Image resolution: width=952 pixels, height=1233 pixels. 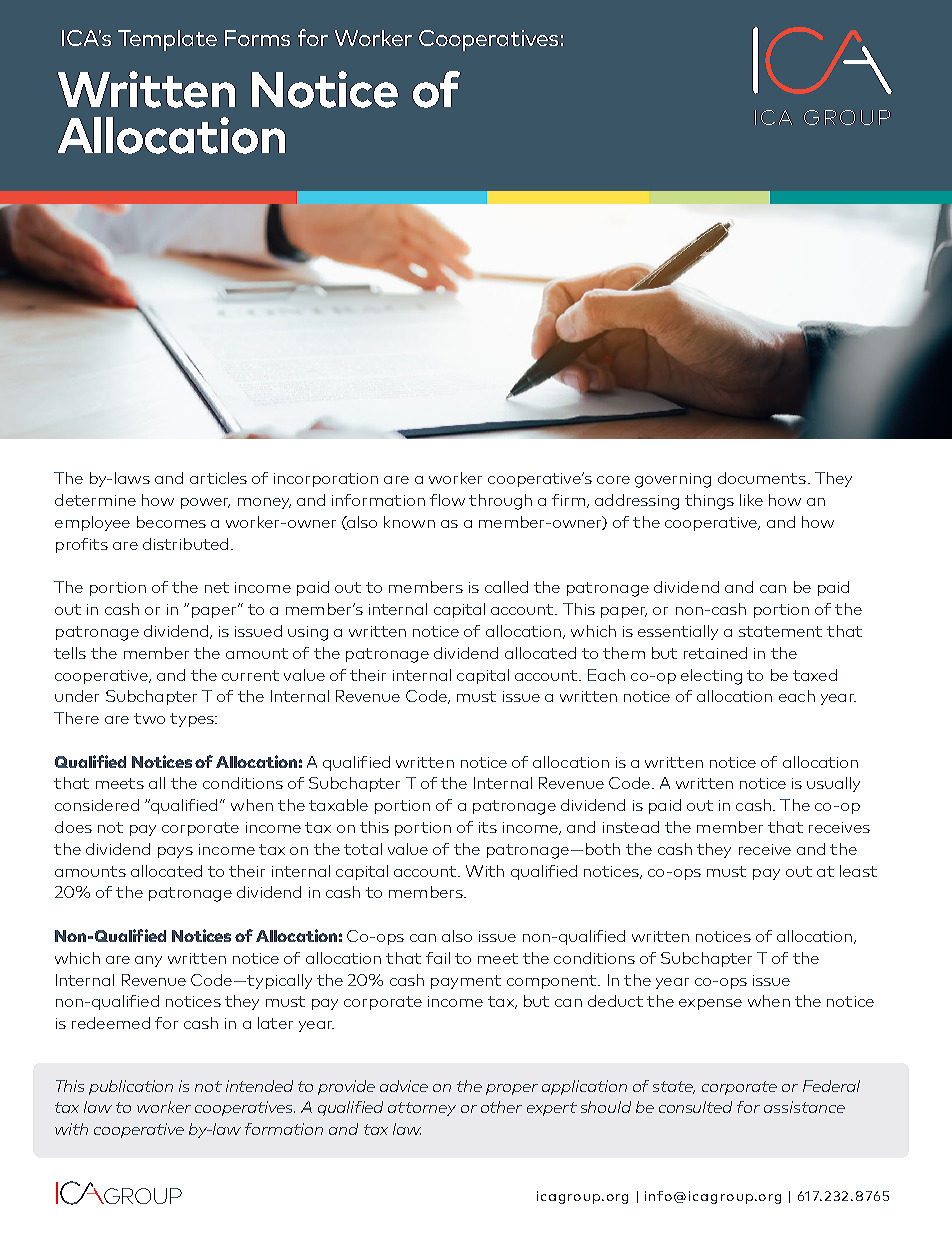 I want to click on articles, so click(x=218, y=478).
